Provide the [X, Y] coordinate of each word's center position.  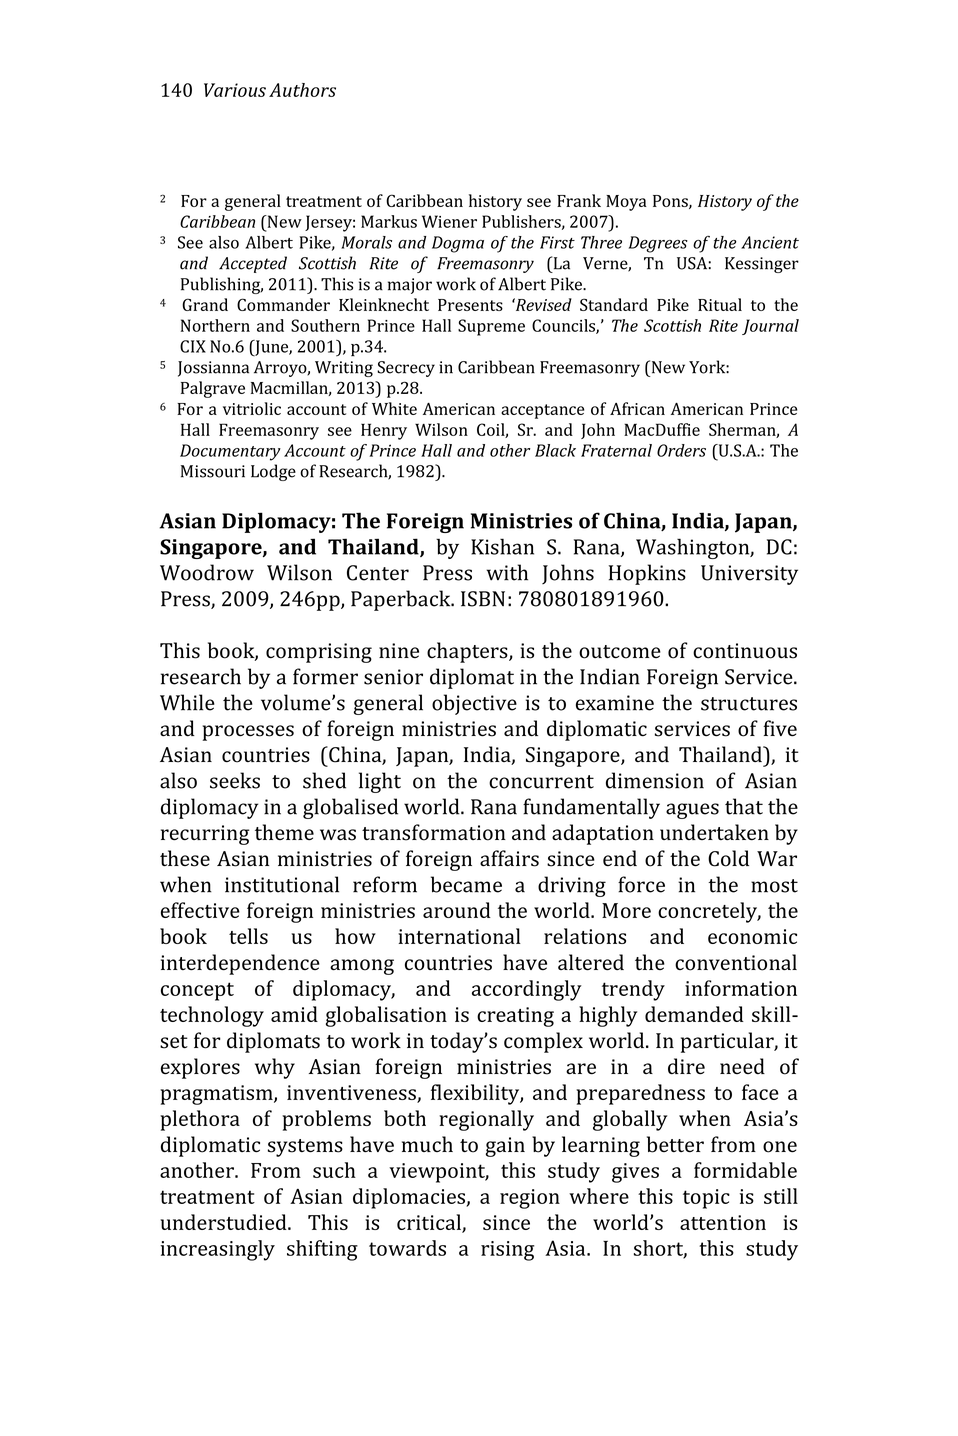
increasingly [217, 1250]
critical [430, 1223]
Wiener [449, 221]
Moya [626, 203]
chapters [468, 652]
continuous [745, 651]
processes [248, 733]
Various [235, 90]
